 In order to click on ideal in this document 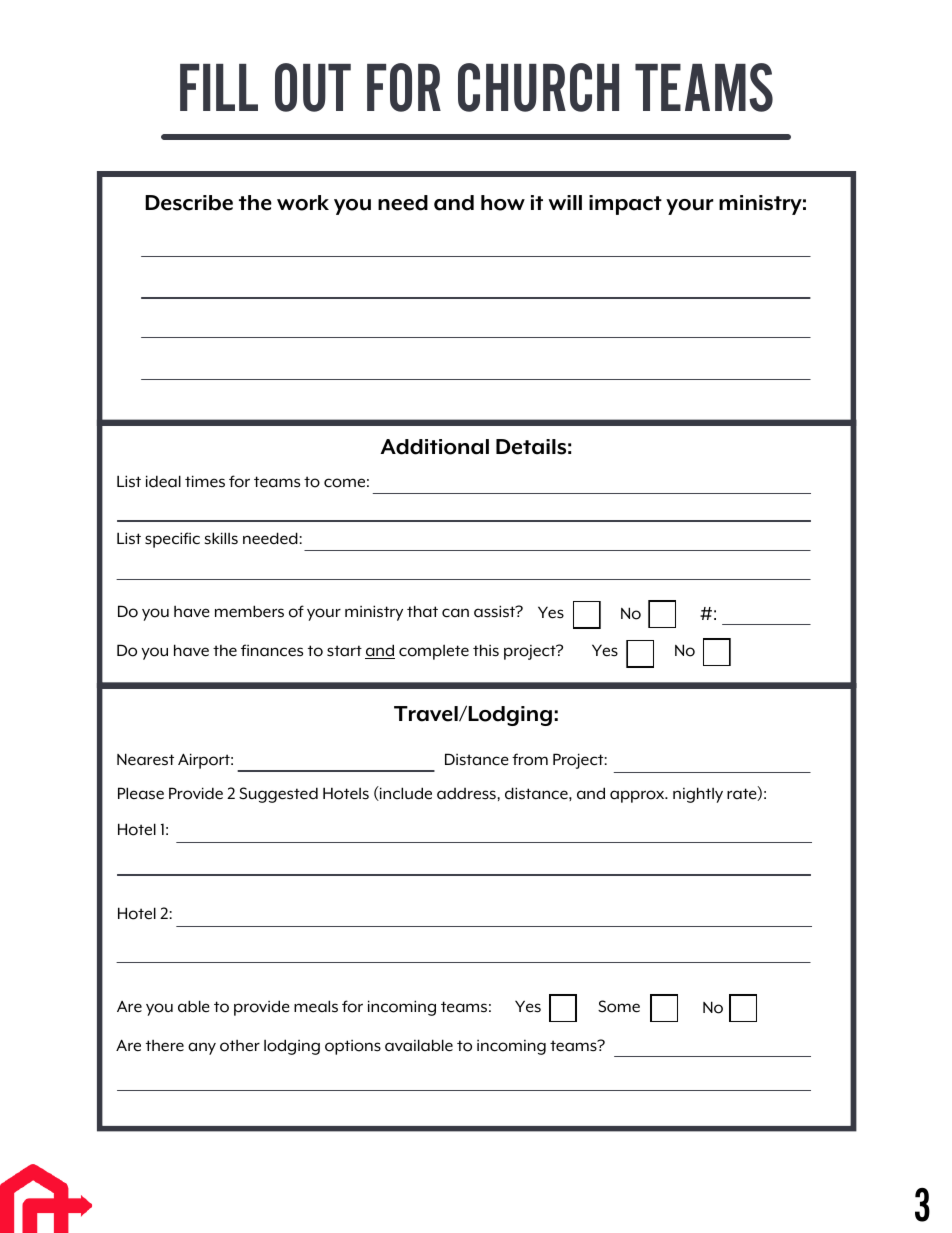, I will do `click(163, 481)`.
